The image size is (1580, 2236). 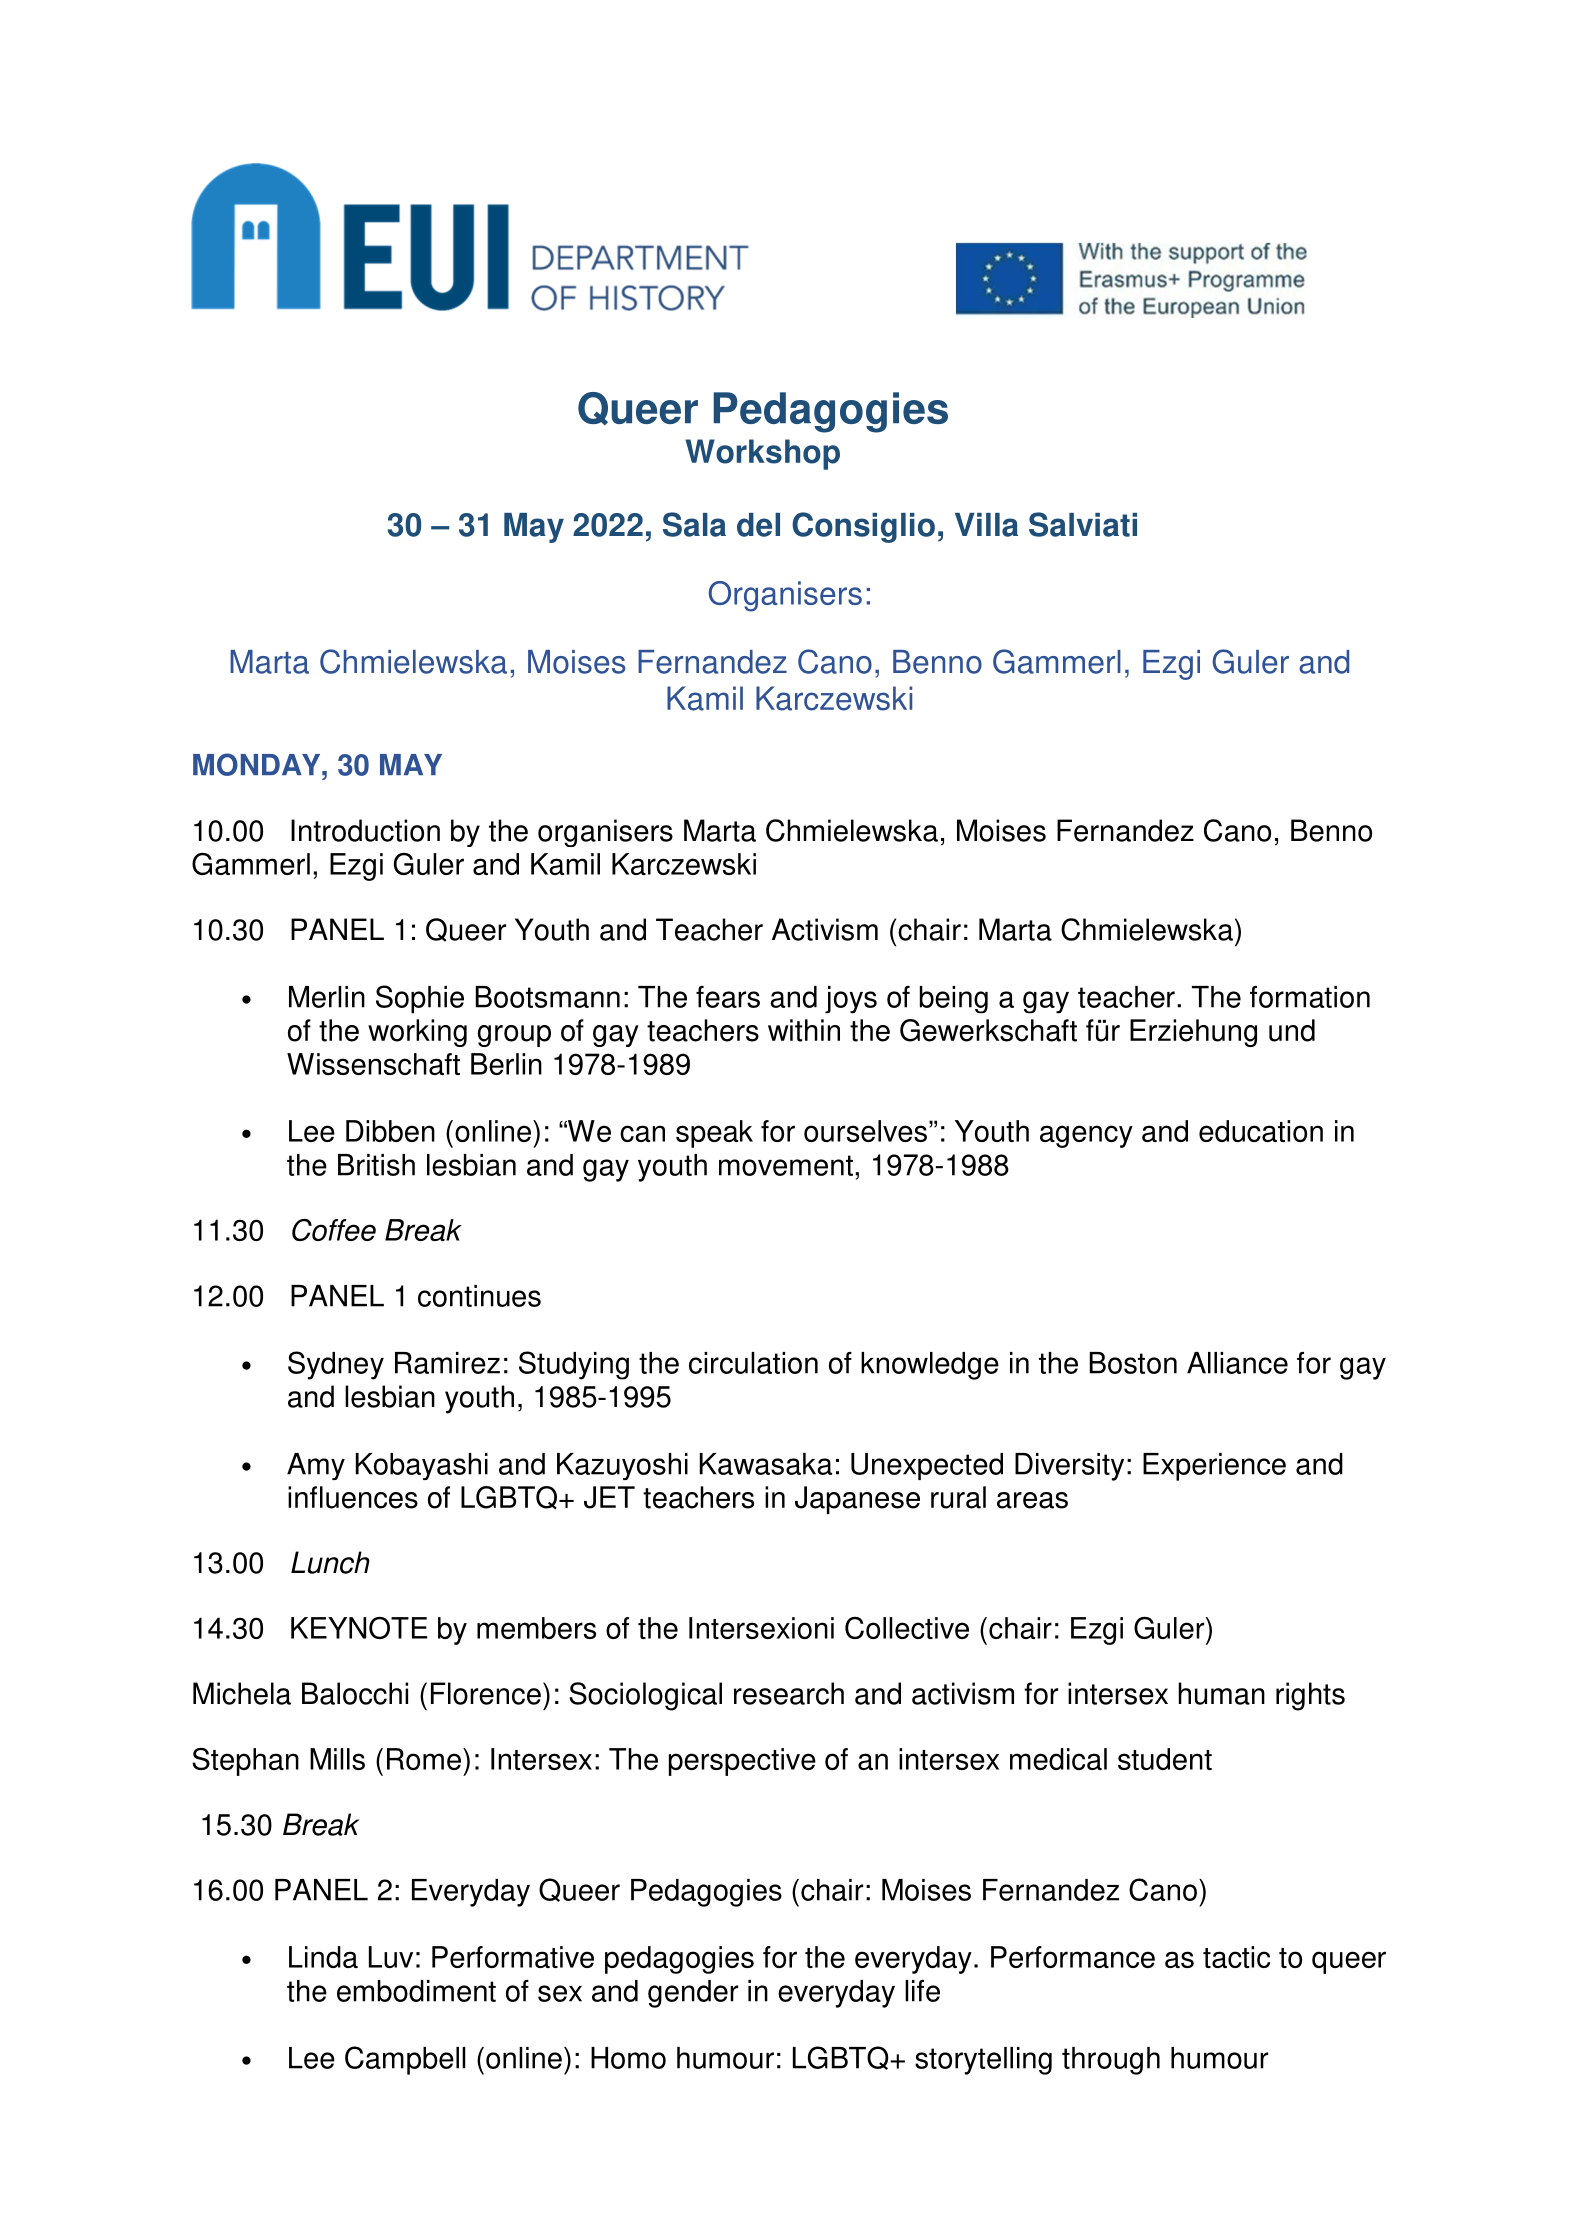 I want to click on embodiment, so click(x=416, y=1991).
